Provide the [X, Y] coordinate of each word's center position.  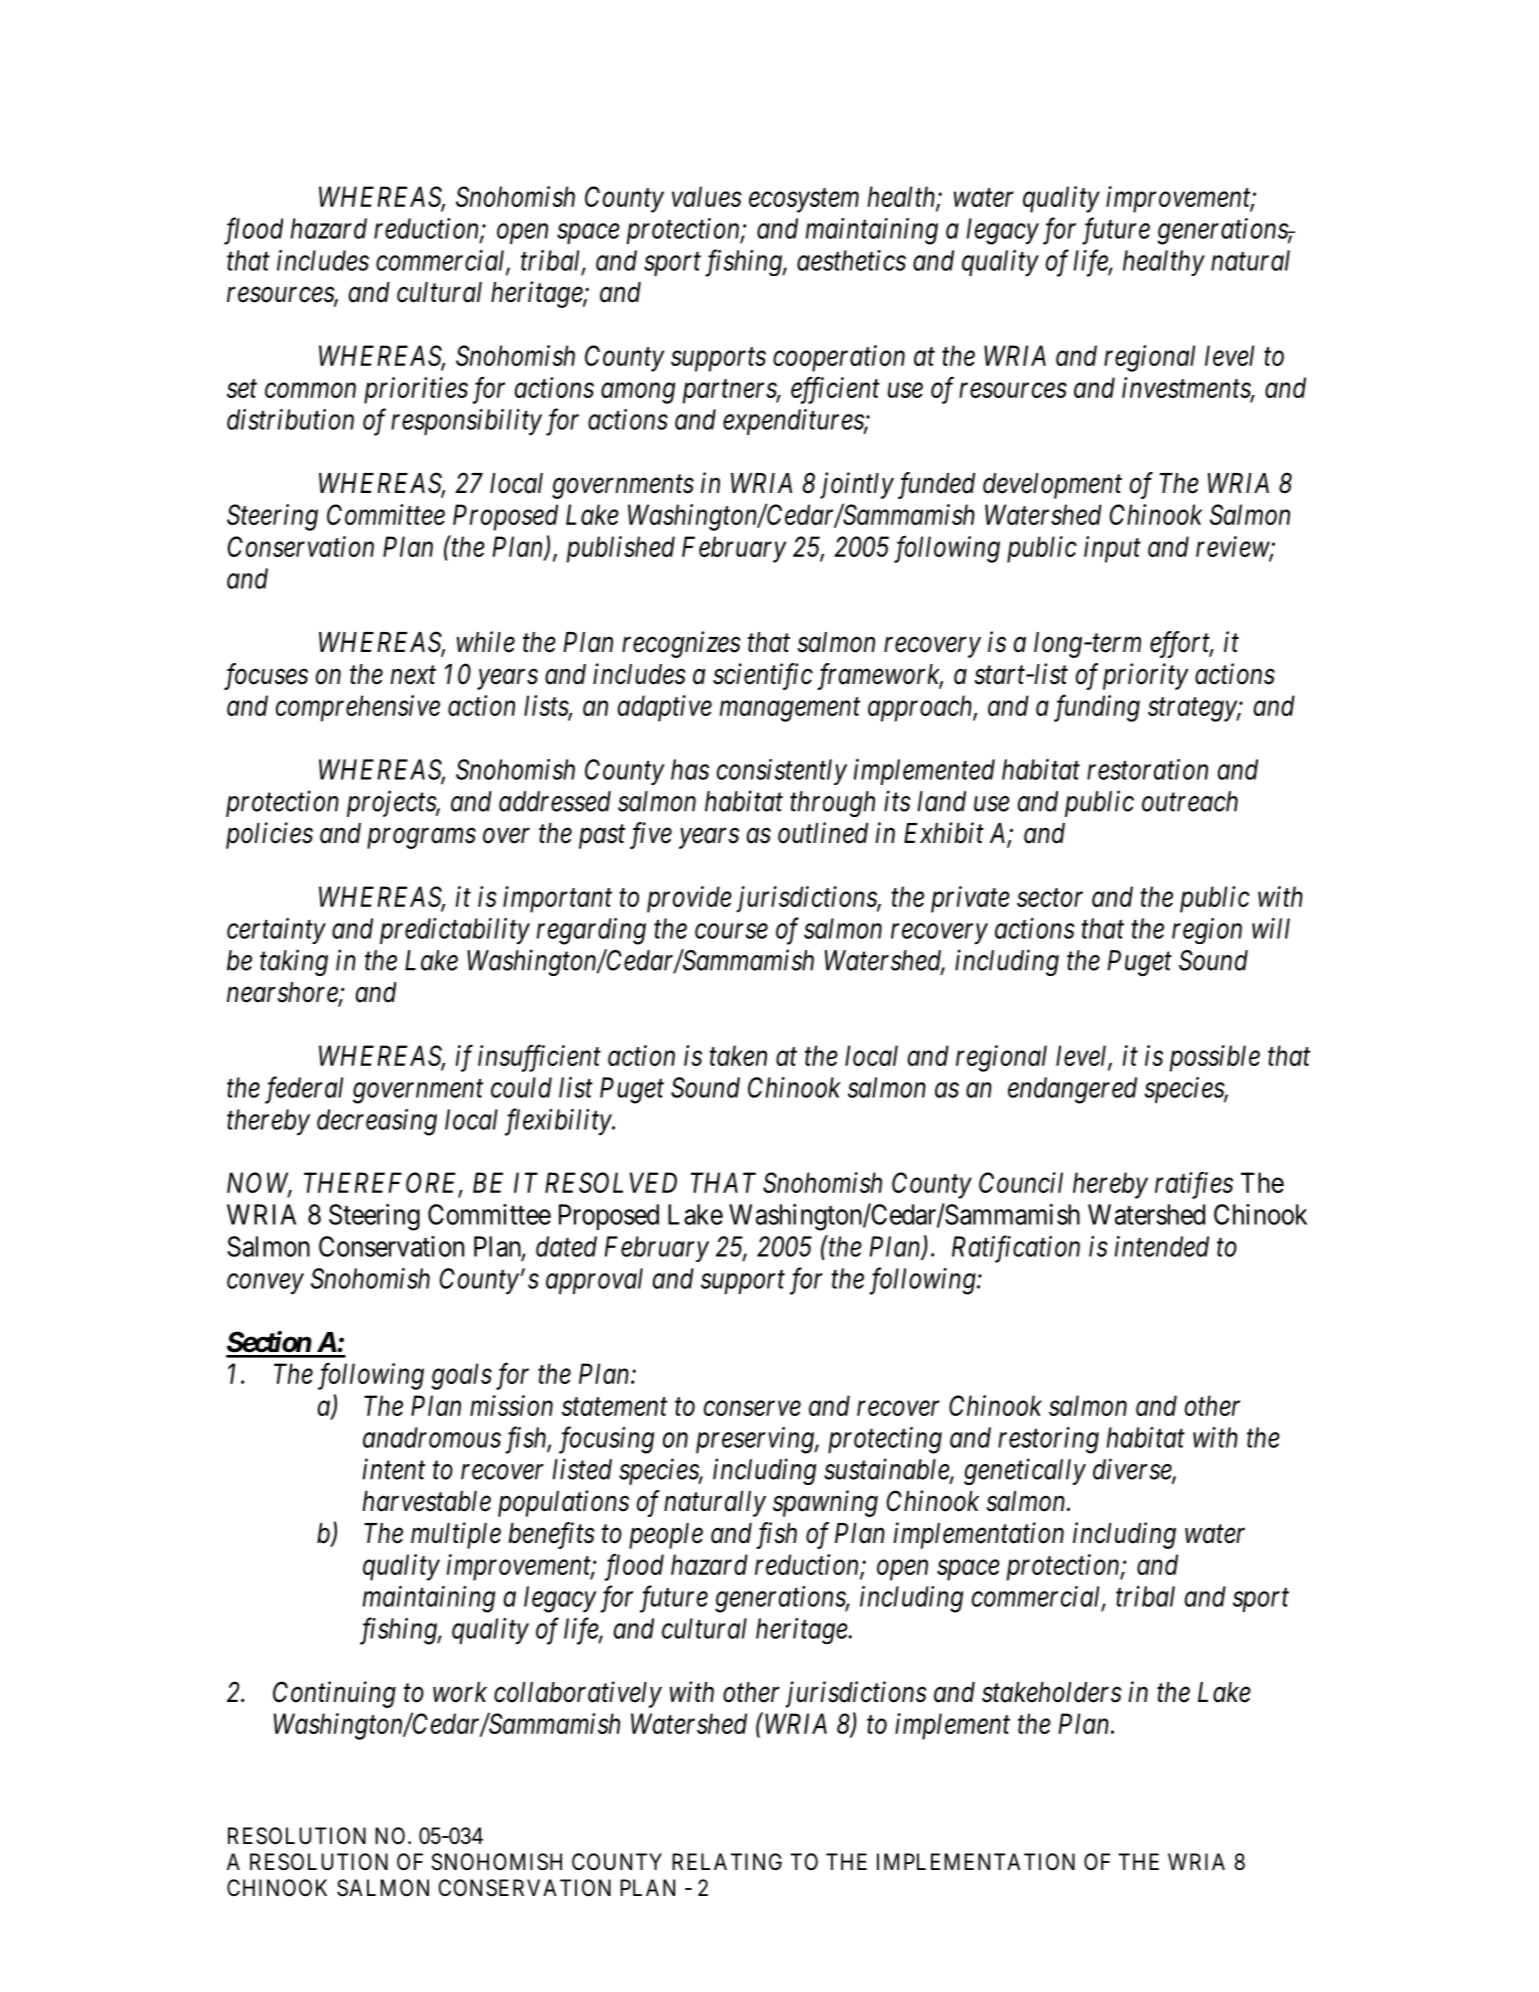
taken [738, 1055]
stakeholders [1052, 1692]
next [413, 675]
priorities [416, 390]
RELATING [727, 1861]
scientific [763, 676]
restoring [1048, 1440]
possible [1215, 1058]
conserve [752, 1408]
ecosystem [804, 201]
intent [394, 1469]
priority [1146, 676]
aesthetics [851, 260]
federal [304, 1090]
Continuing [334, 1694]
